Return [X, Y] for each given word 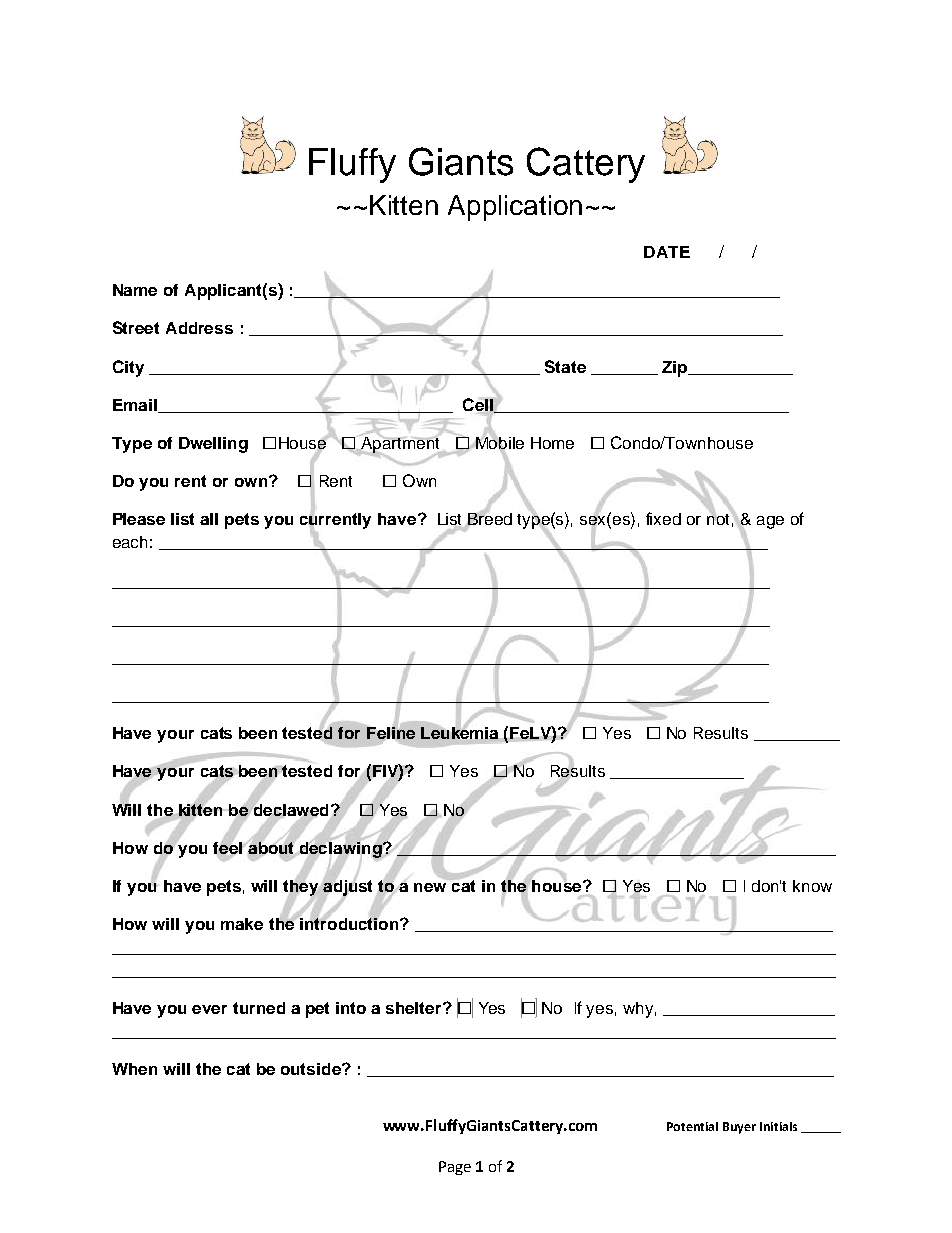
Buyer [739, 1128]
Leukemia [459, 733]
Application [515, 208]
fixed [663, 518]
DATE [667, 252]
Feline [391, 733]
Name [135, 290]
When [134, 1069]
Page [455, 1168]
